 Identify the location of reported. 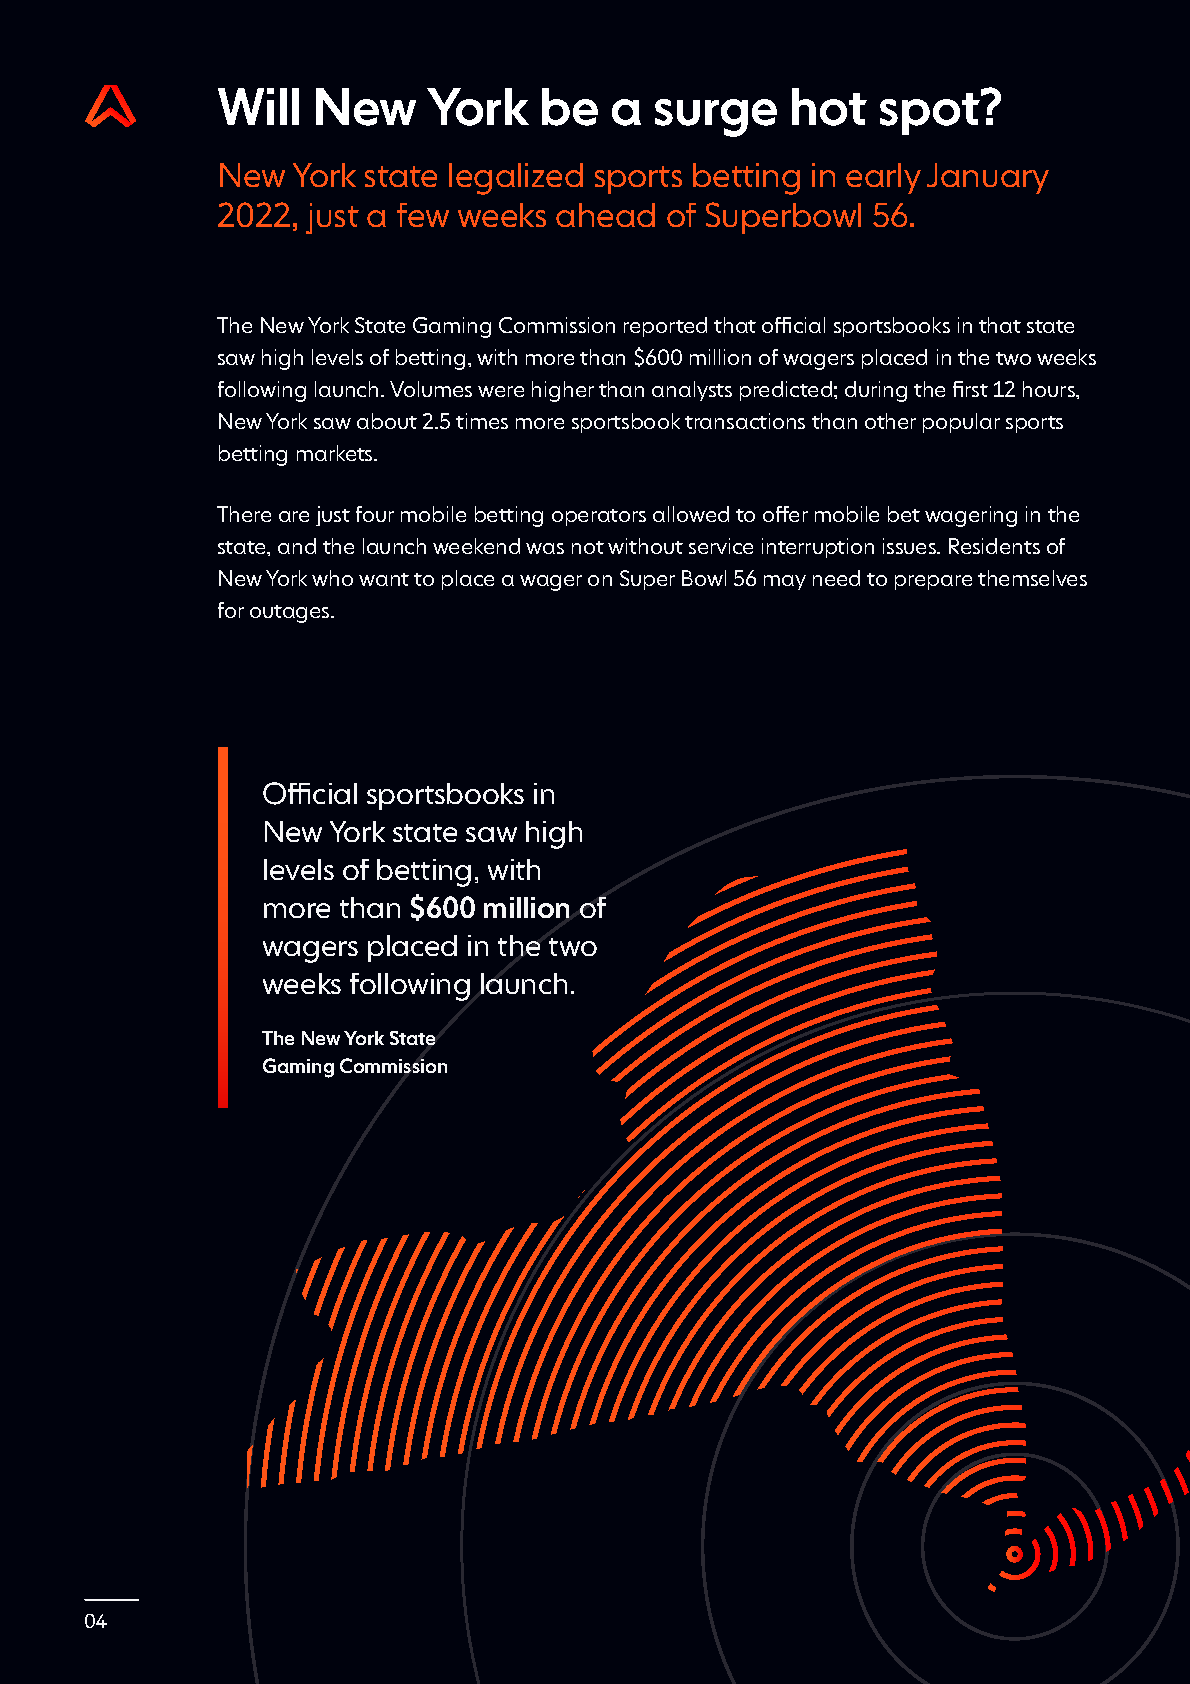
(665, 327).
